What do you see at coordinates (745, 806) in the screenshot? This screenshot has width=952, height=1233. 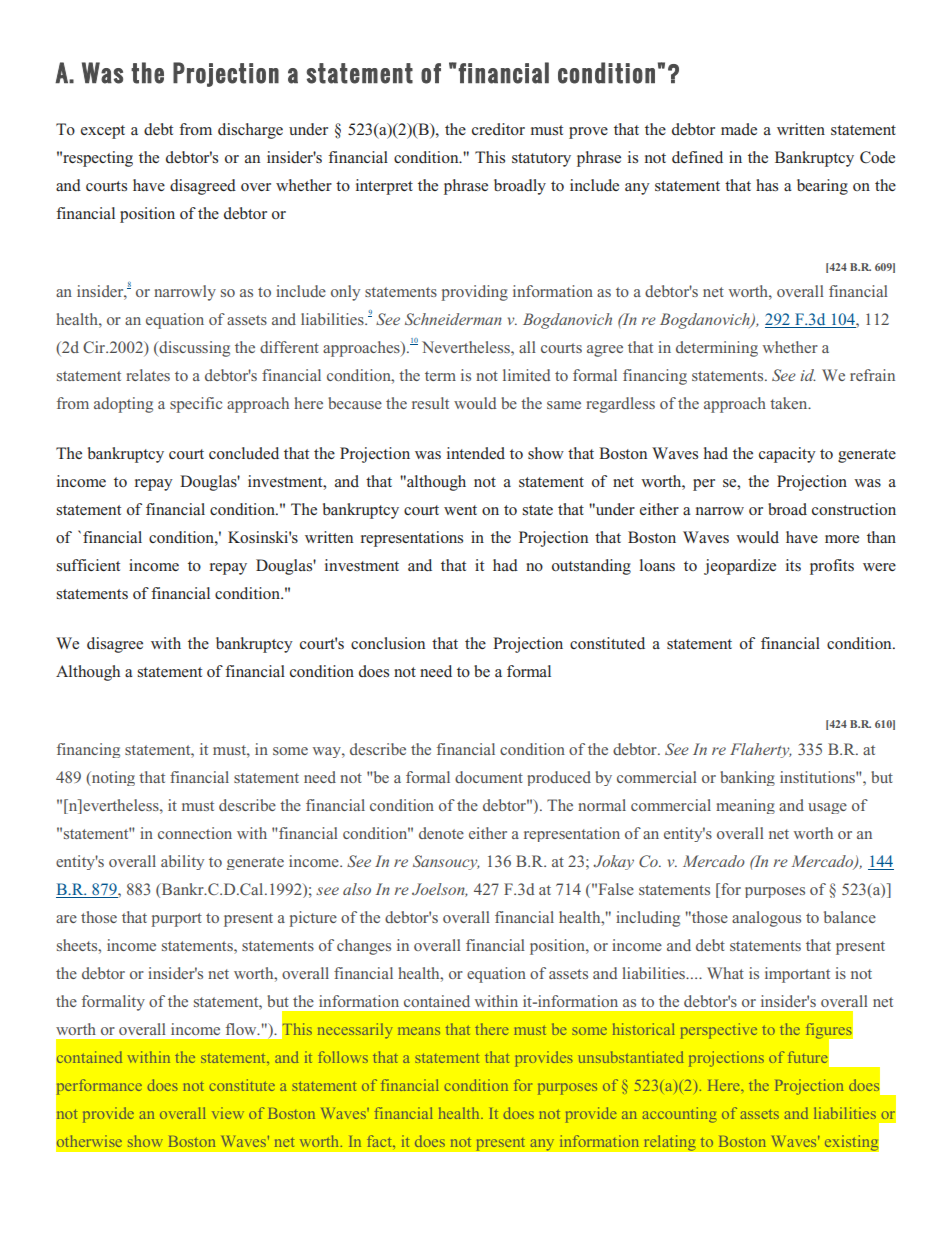 I see `meaning` at bounding box center [745, 806].
